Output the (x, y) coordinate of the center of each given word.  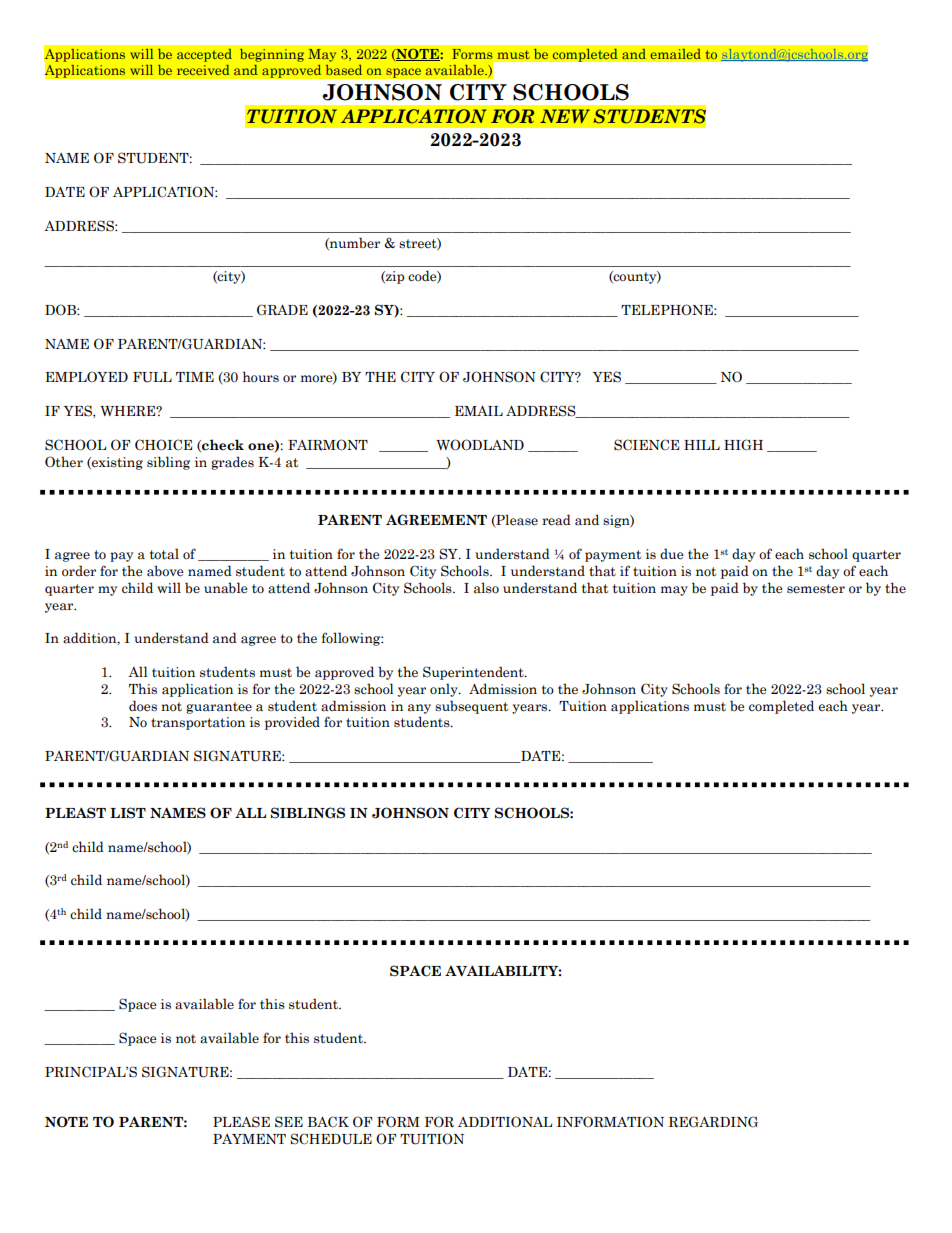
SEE (289, 1122)
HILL (702, 445)
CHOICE (163, 445)
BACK (328, 1121)
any (419, 709)
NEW (565, 116)
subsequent (471, 707)
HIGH (743, 445)
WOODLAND (480, 445)
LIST (128, 813)
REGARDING (713, 1122)
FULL (152, 377)
